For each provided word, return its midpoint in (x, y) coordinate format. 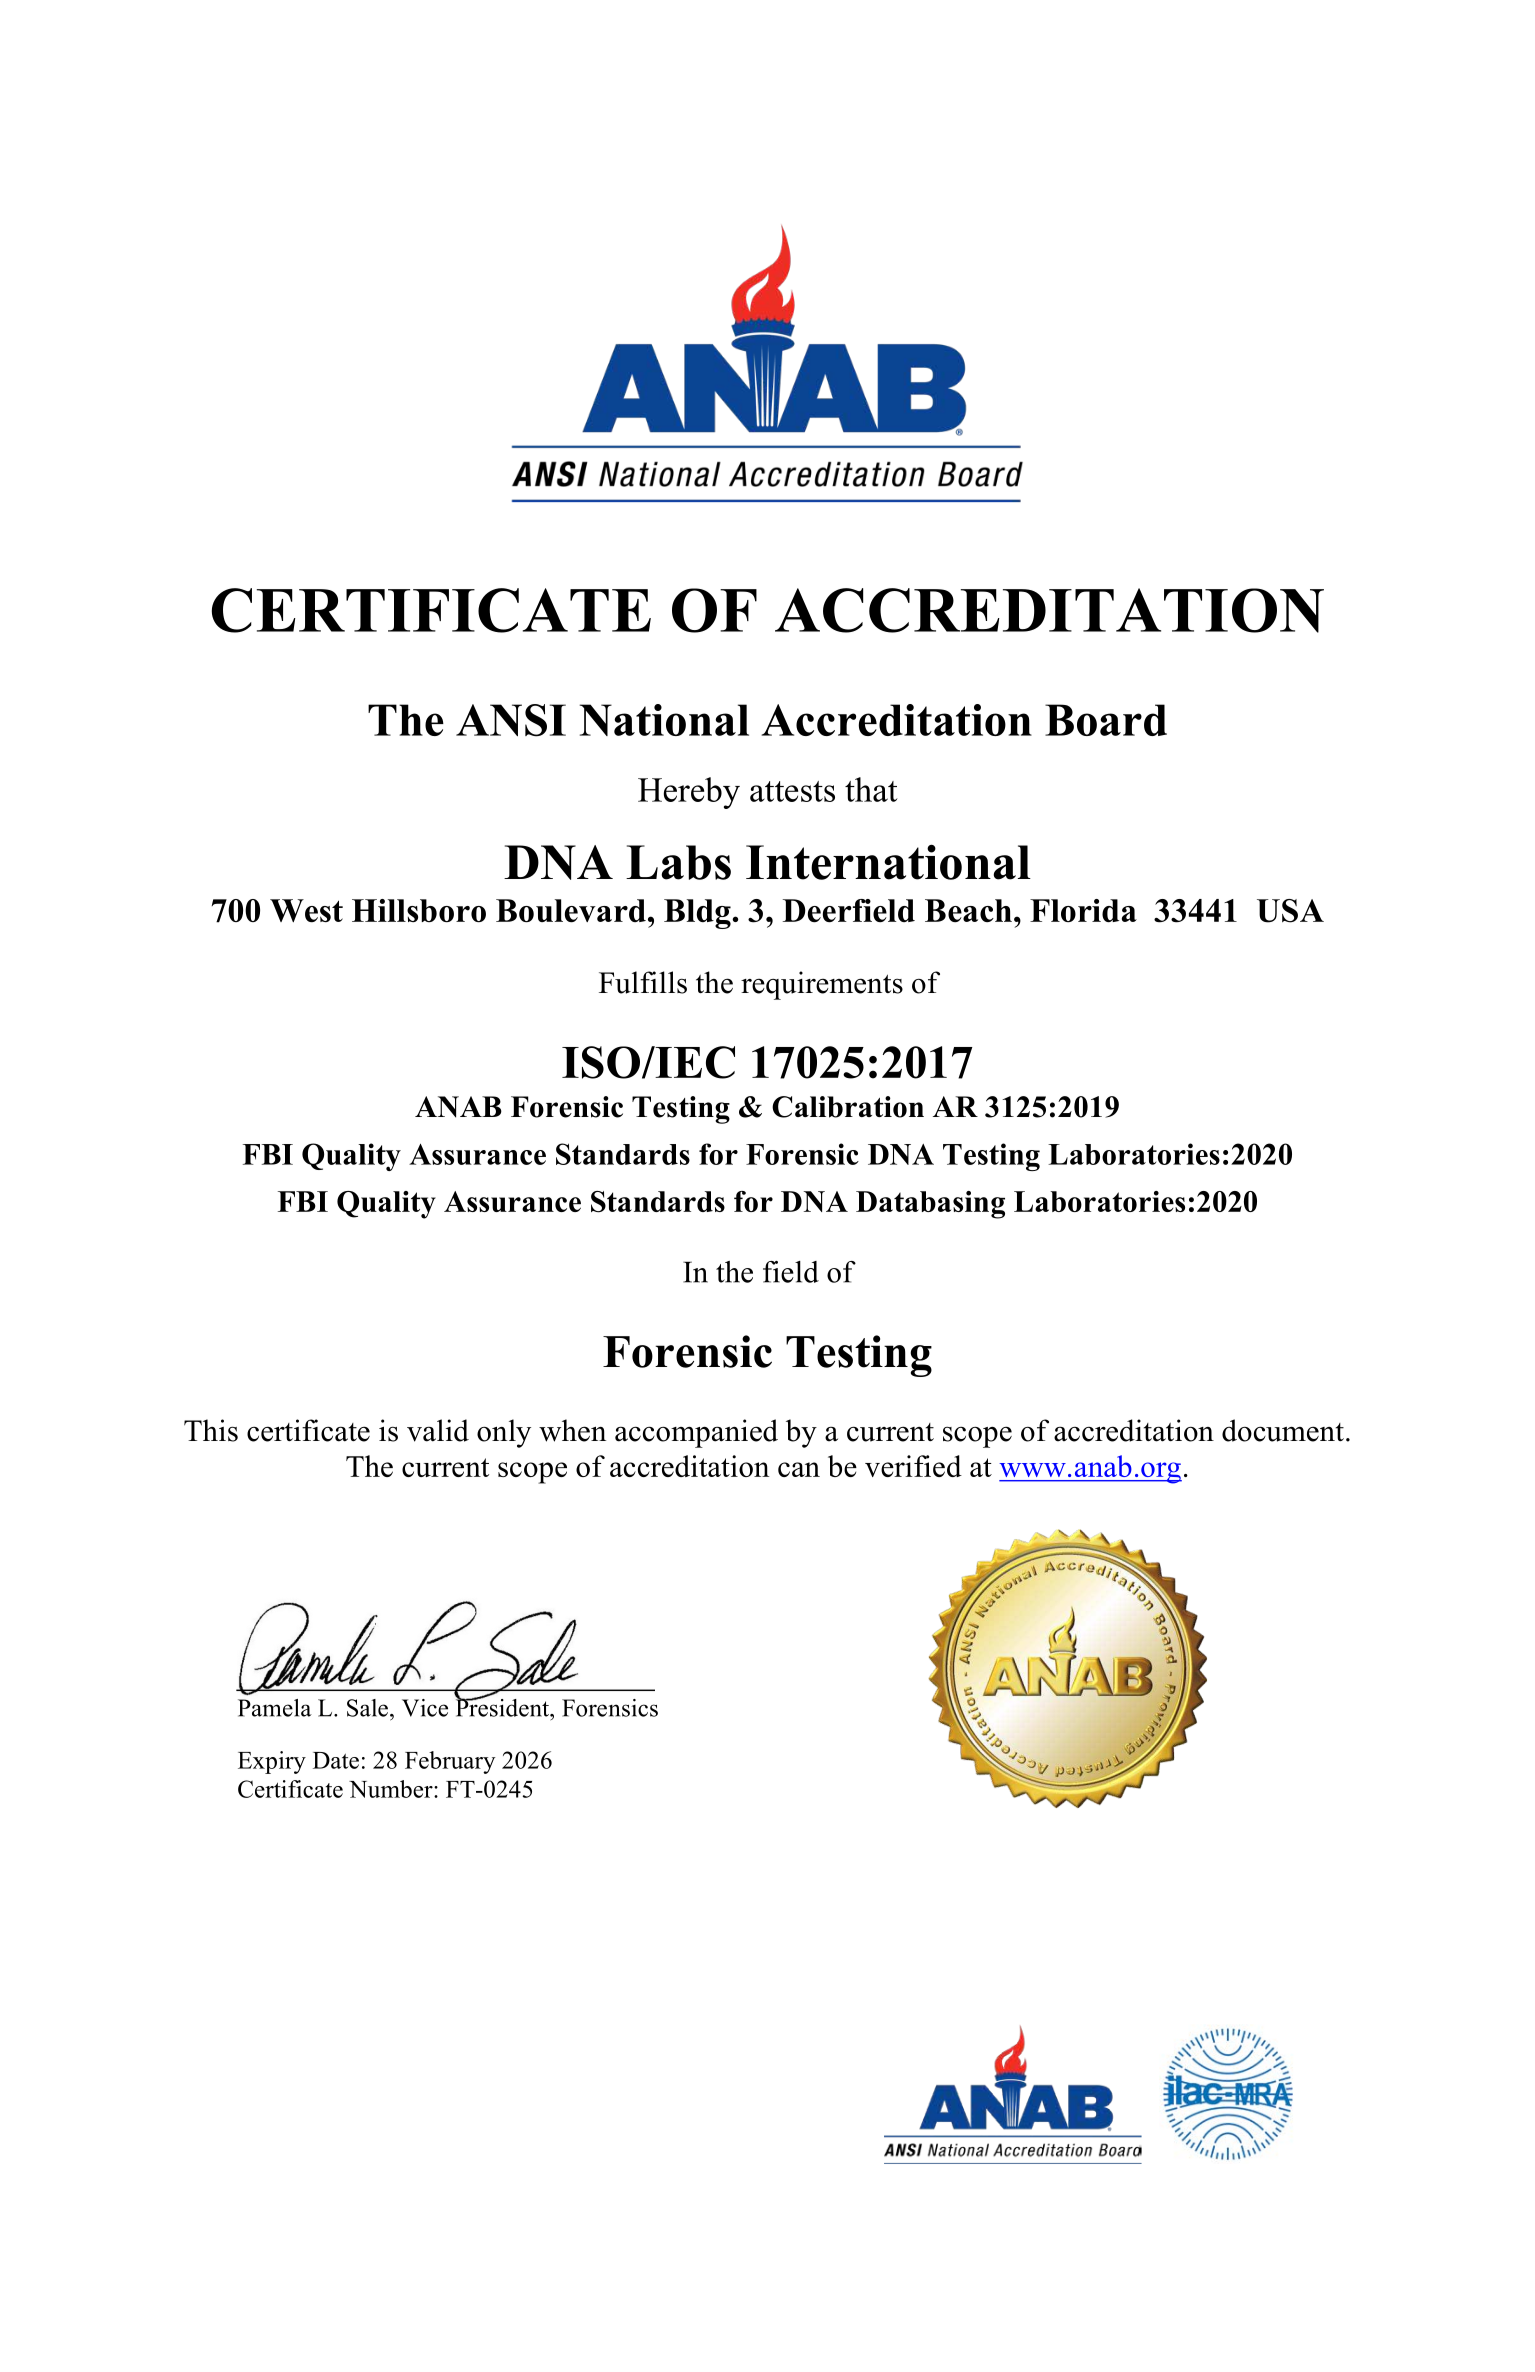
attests (792, 791)
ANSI (511, 720)
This (211, 1430)
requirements (822, 985)
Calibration (848, 1107)
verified (913, 1466)
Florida (1083, 910)
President (503, 1706)
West (306, 911)
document (1283, 1430)
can (799, 1469)
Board (1106, 720)
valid (438, 1430)
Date (336, 1760)
